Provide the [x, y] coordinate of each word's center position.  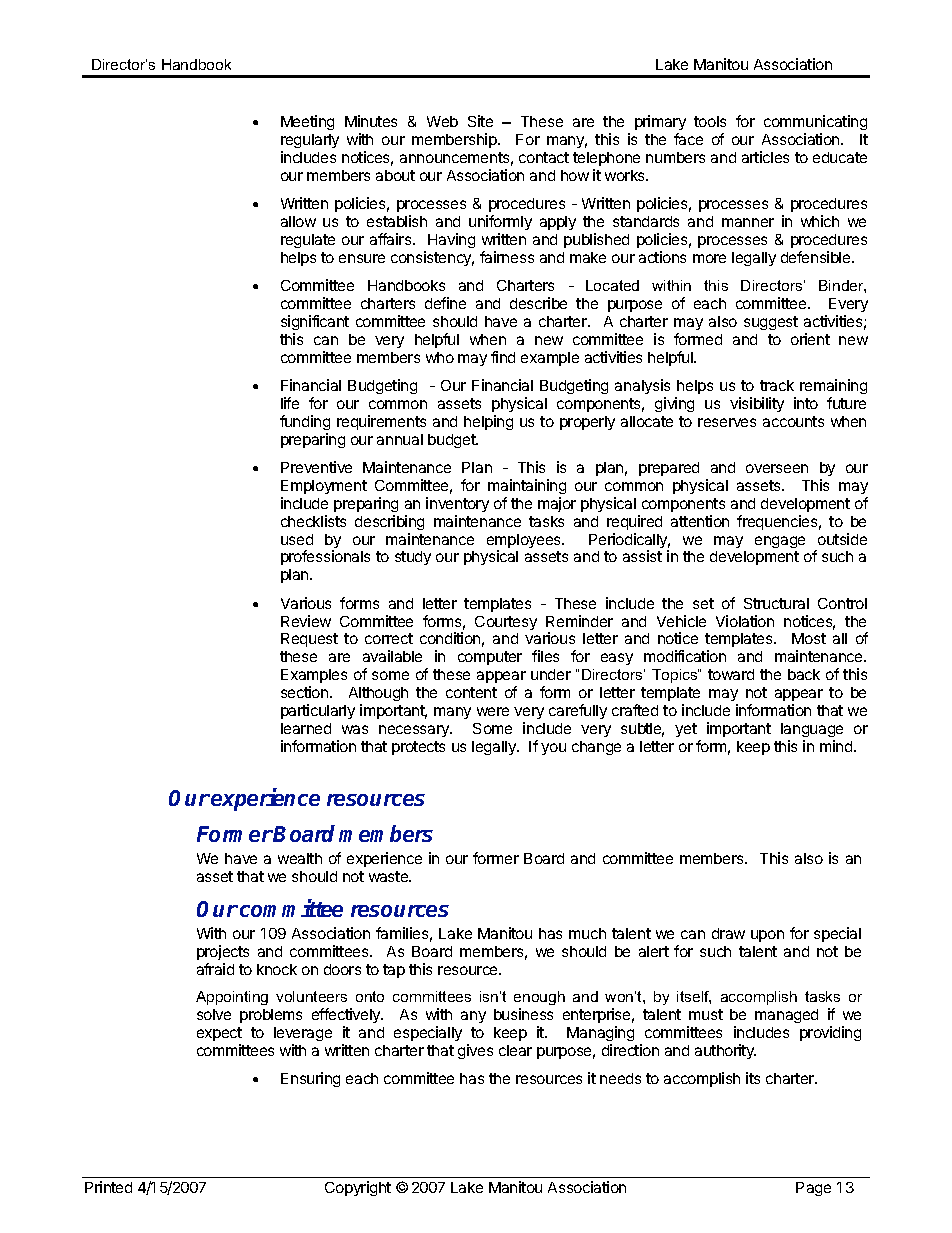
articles [765, 157]
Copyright [358, 1188]
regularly [310, 141]
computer [490, 658]
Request [309, 640]
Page [813, 1189]
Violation [745, 621]
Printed [108, 1187]
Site [480, 121]
